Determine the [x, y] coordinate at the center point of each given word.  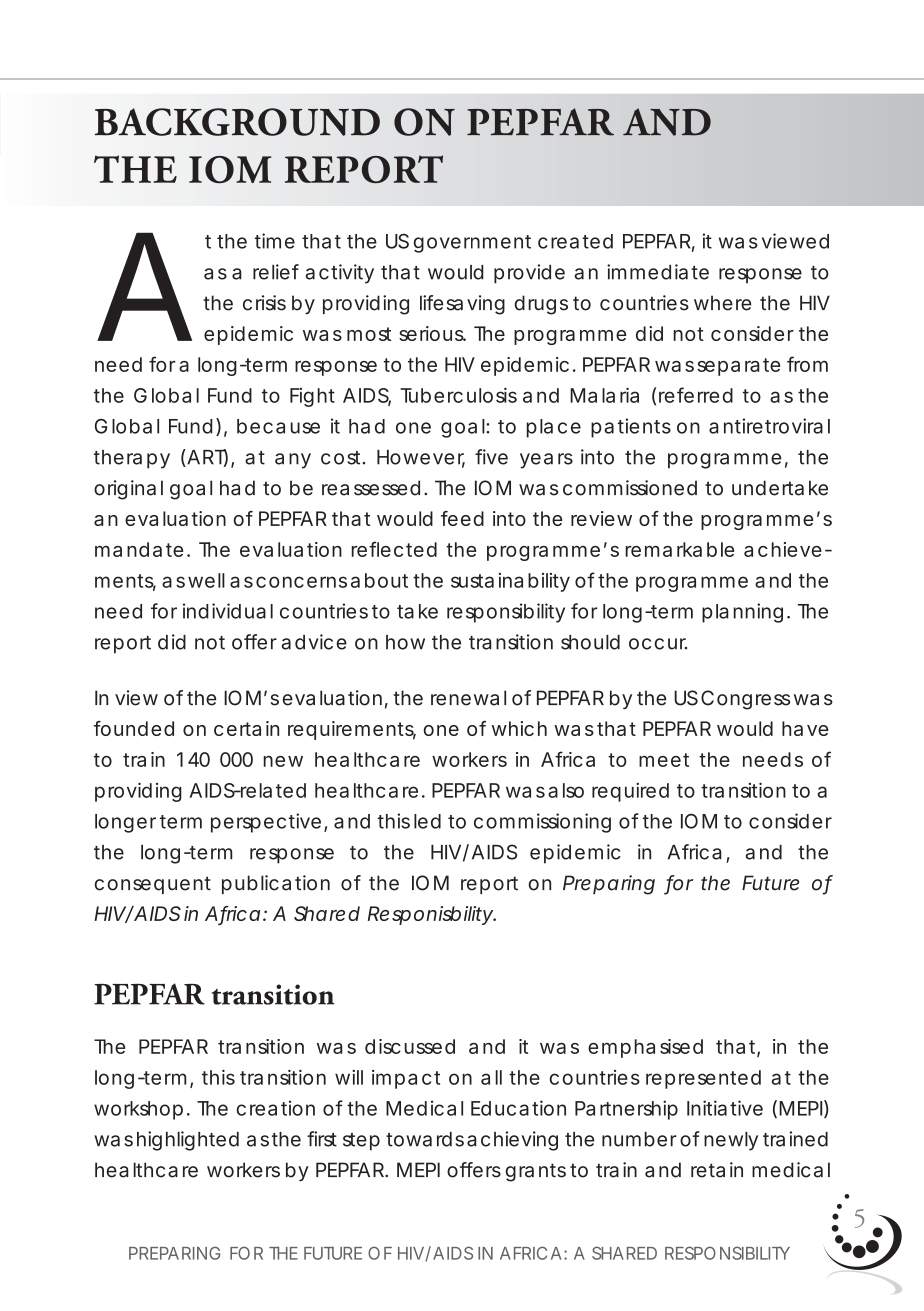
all [491, 1077]
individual [228, 611]
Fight [312, 397]
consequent [152, 885]
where [722, 303]
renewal [468, 698]
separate [738, 367]
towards [425, 1139]
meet [664, 760]
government [472, 244]
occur [658, 644]
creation [276, 1108]
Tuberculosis [458, 395]
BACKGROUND [237, 122]
